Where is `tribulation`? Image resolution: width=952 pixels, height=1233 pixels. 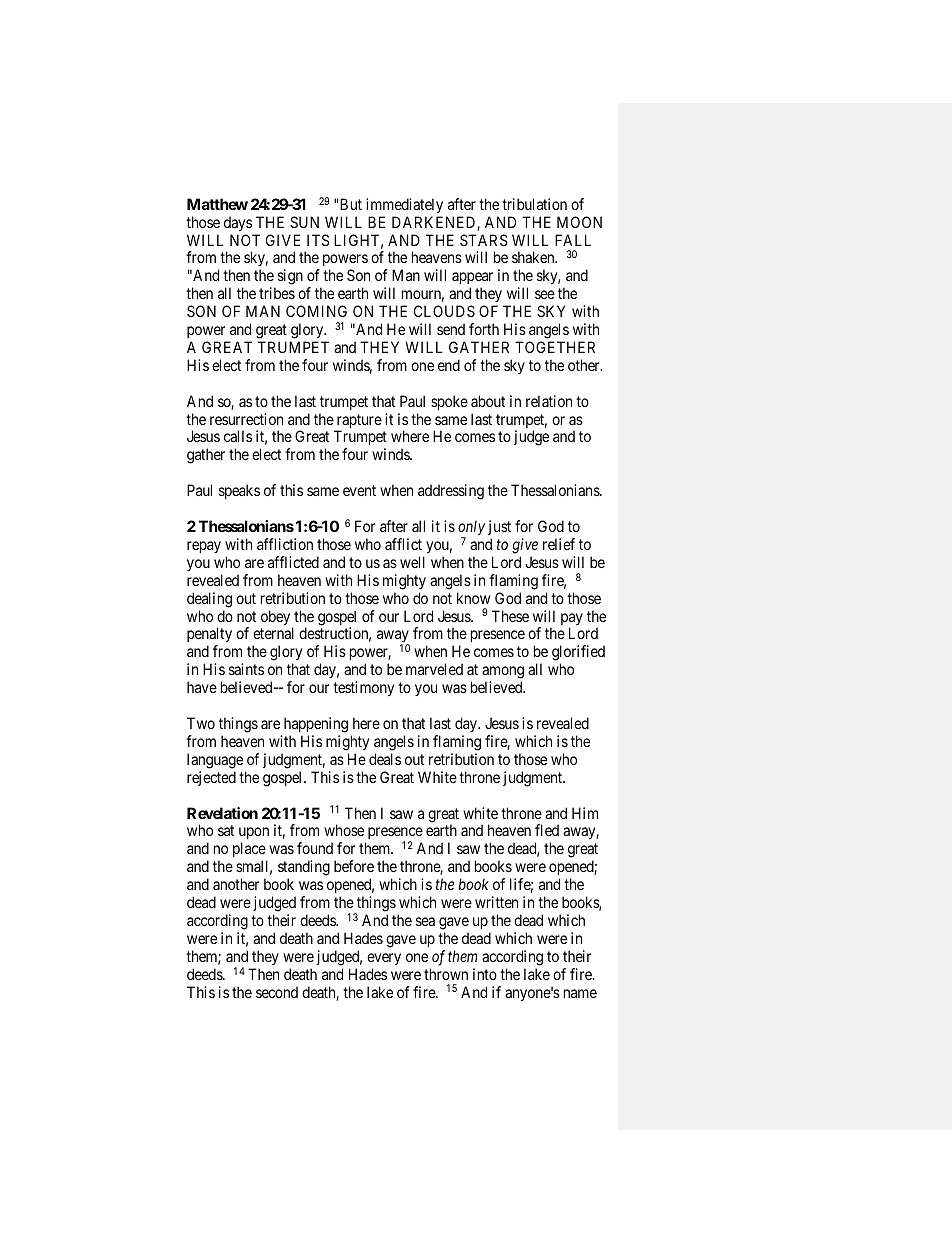
tribulation is located at coordinates (534, 204).
